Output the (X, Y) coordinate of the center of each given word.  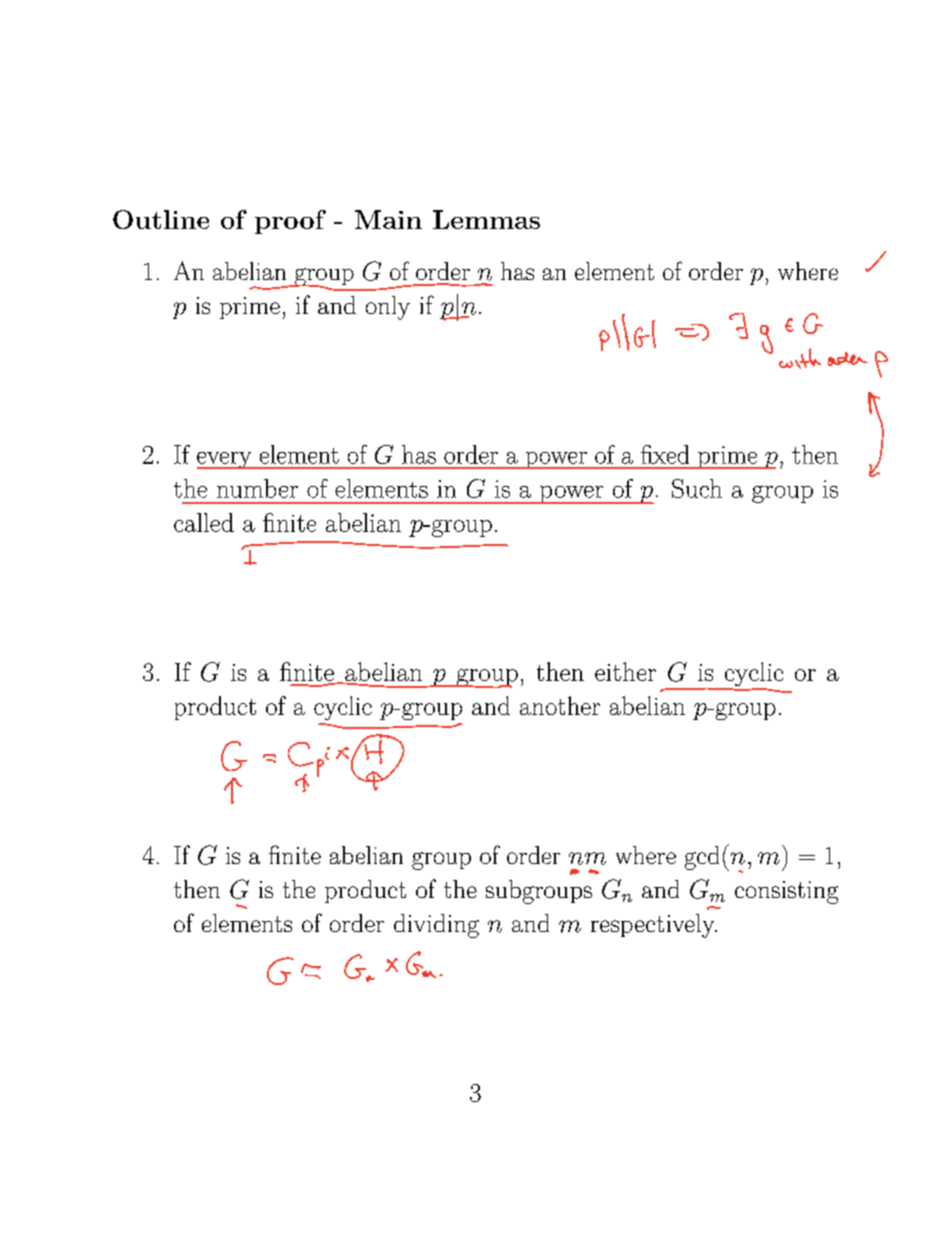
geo (791, 351)
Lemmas (486, 219)
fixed (665, 454)
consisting (786, 892)
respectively (654, 926)
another (560, 705)
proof (290, 222)
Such (697, 488)
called (204, 522)
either (625, 671)
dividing (436, 926)
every (225, 460)
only (388, 308)
